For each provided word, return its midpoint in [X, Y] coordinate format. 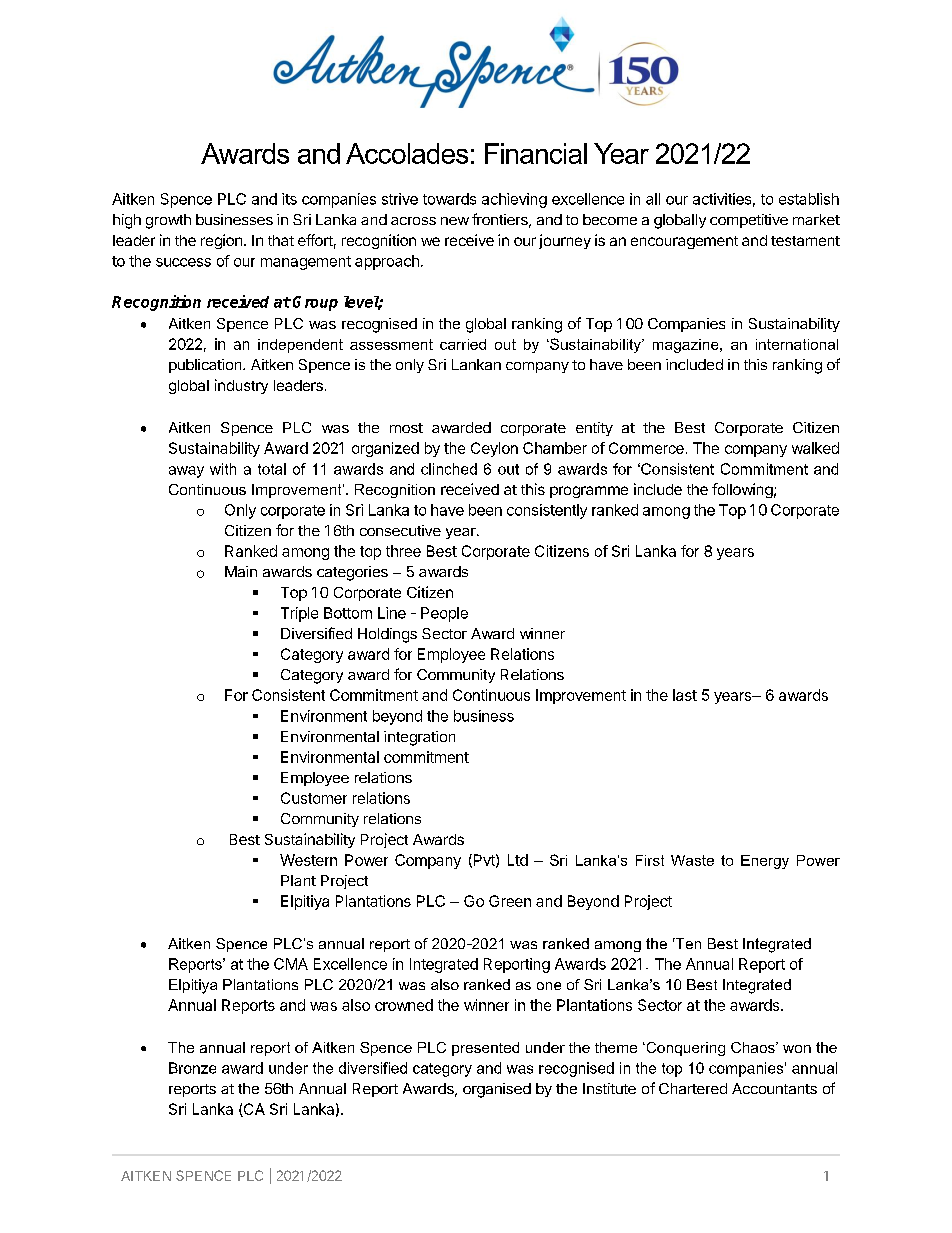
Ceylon [494, 449]
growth [168, 221]
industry [241, 386]
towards [449, 199]
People [444, 614]
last [685, 695]
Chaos [754, 1047]
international [797, 344]
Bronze [192, 1068]
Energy [765, 862]
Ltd [518, 860]
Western [308, 860]
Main [241, 571]
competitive [749, 221]
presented [485, 1049]
